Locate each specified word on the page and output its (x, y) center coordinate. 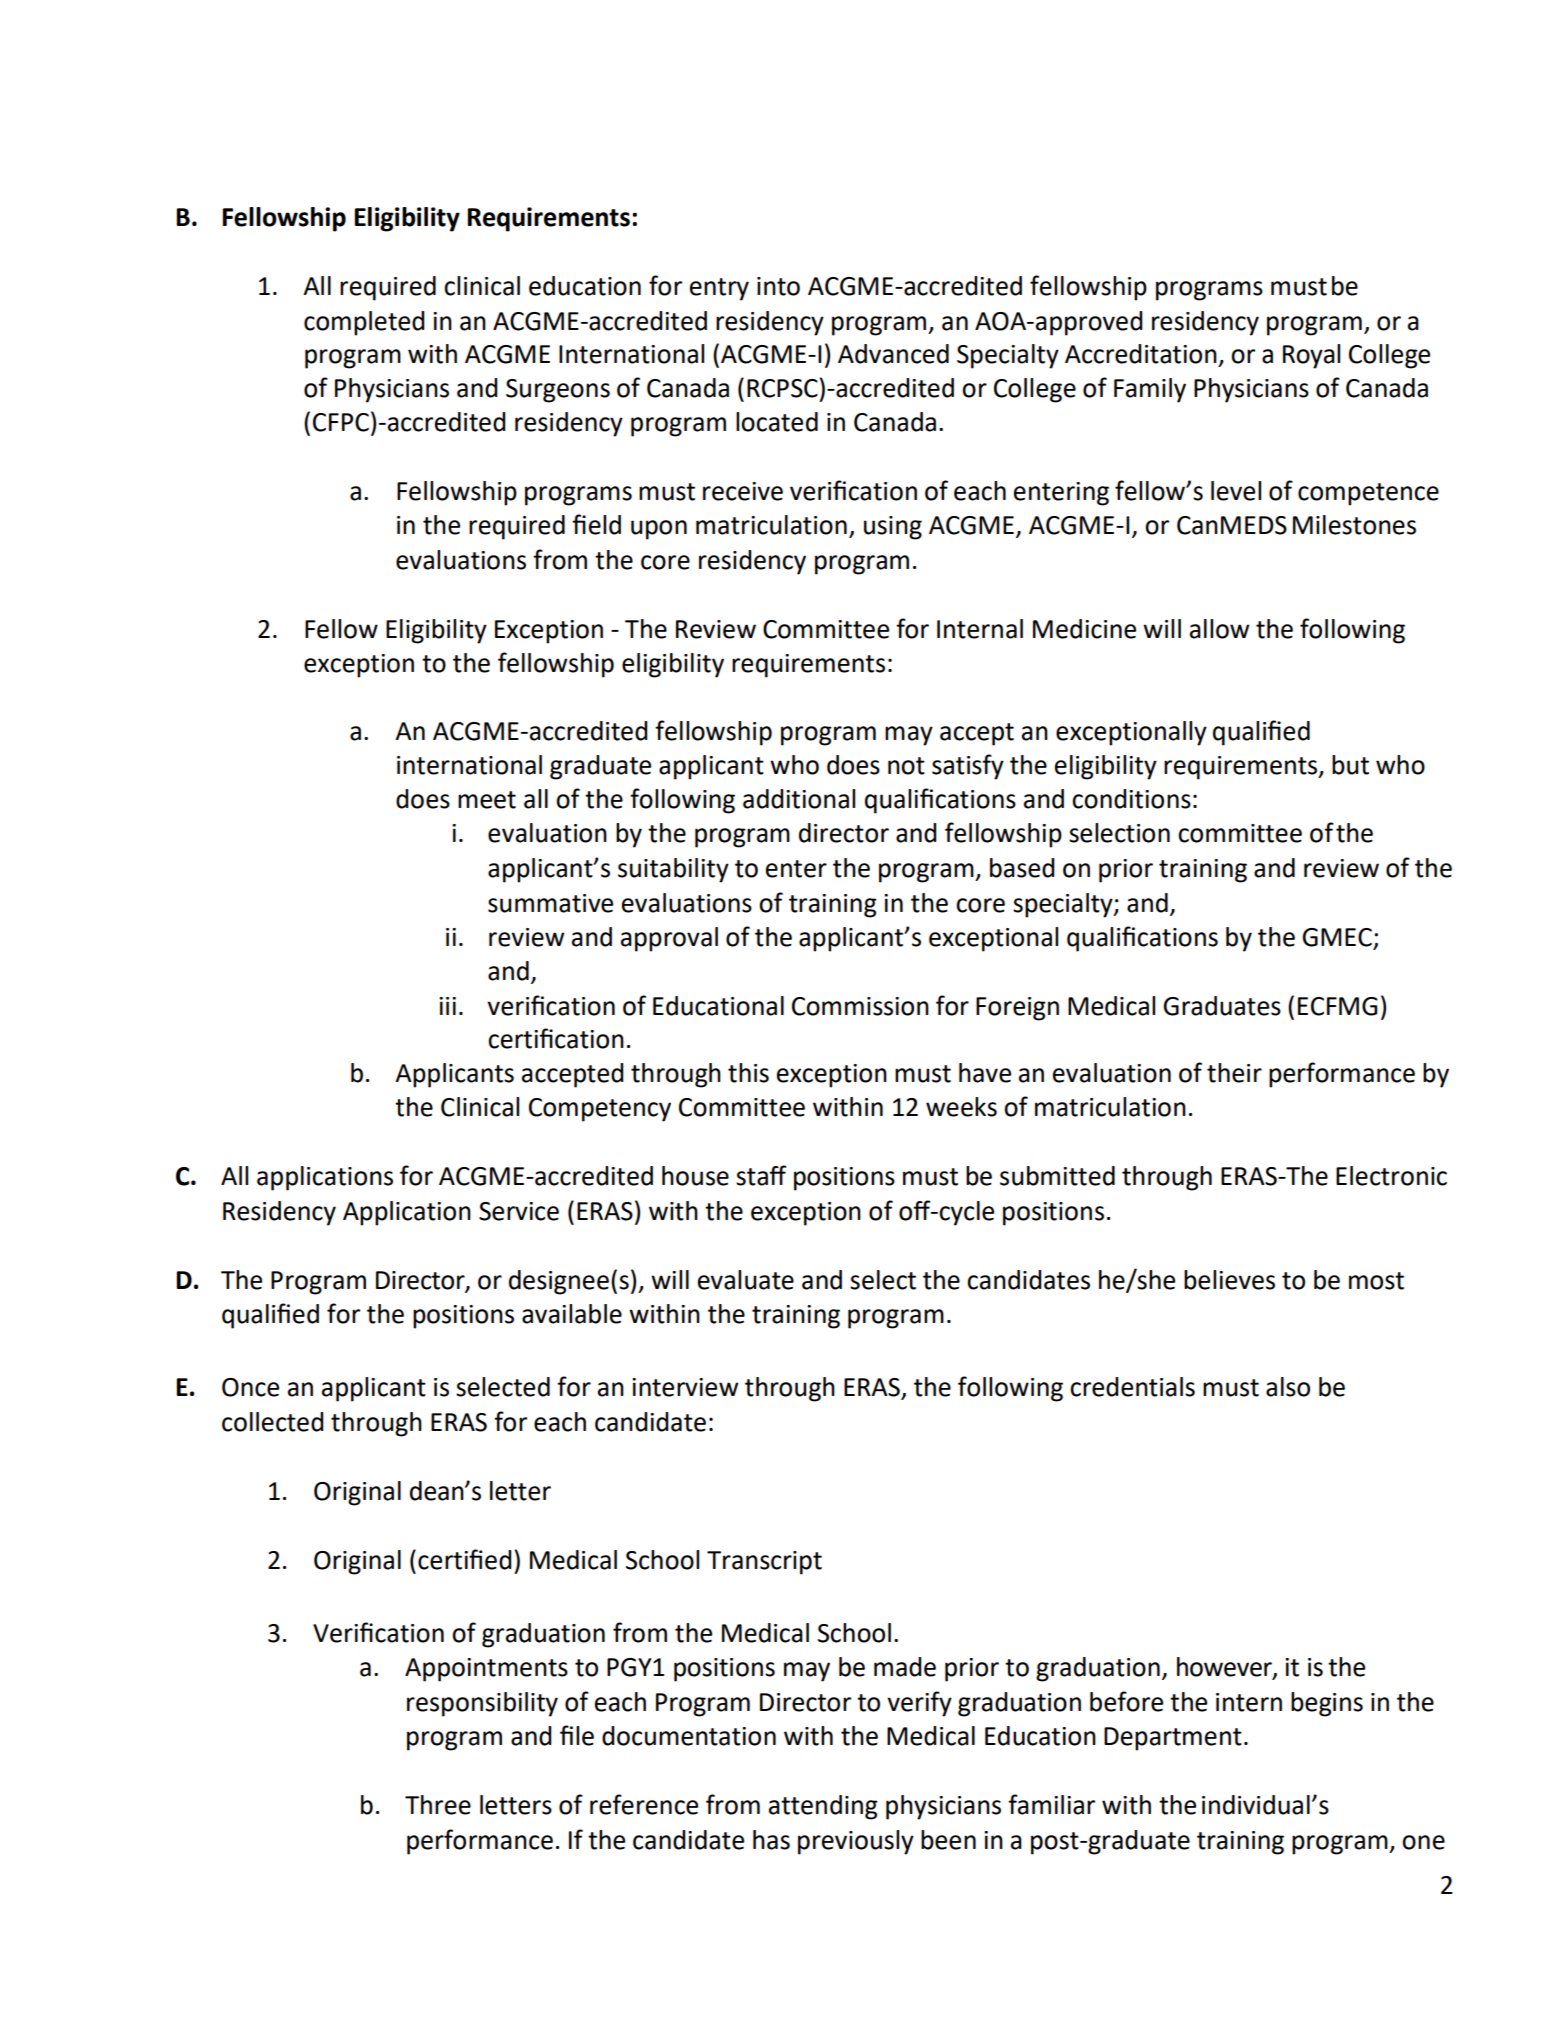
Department (1173, 1739)
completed (364, 323)
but (1350, 765)
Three (438, 1805)
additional (799, 799)
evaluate (746, 1280)
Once (250, 1387)
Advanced (893, 354)
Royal (1311, 356)
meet (487, 800)
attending (823, 1807)
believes (1229, 1280)
